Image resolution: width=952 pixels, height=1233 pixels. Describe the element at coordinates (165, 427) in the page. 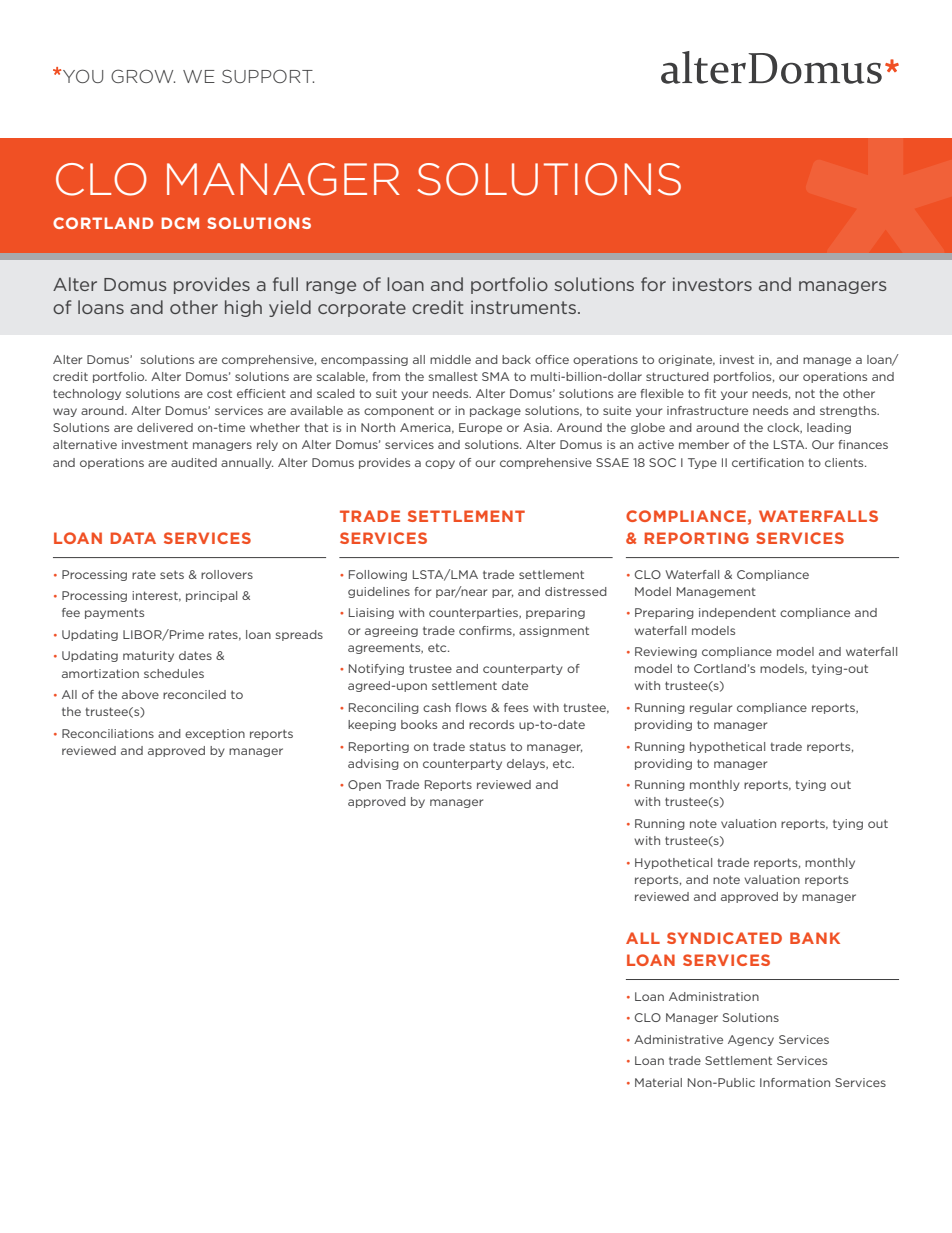

I see `delivered` at that location.
